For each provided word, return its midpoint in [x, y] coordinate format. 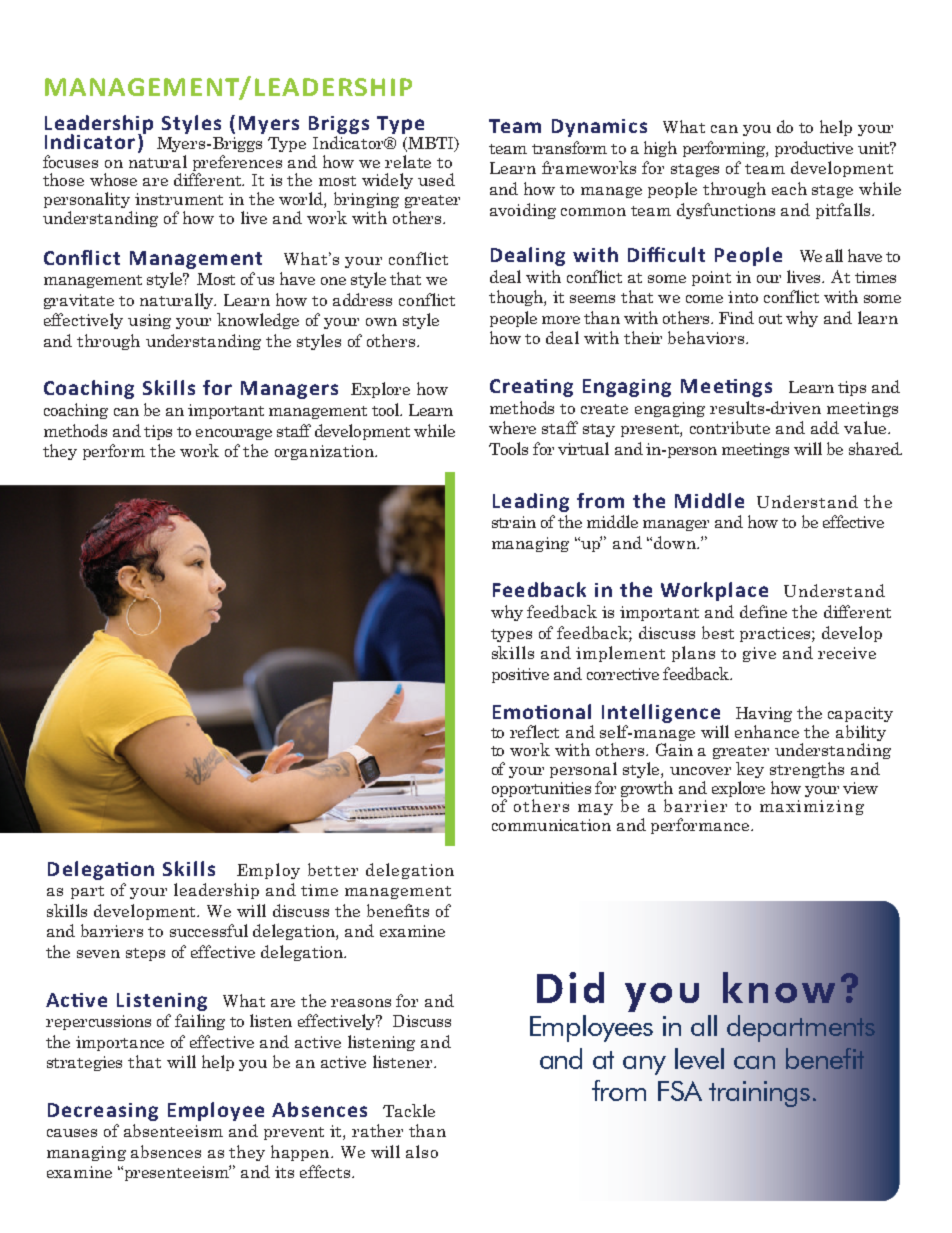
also [422, 1151]
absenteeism [173, 1130]
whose [113, 179]
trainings [759, 1094]
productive [814, 149]
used [436, 179]
